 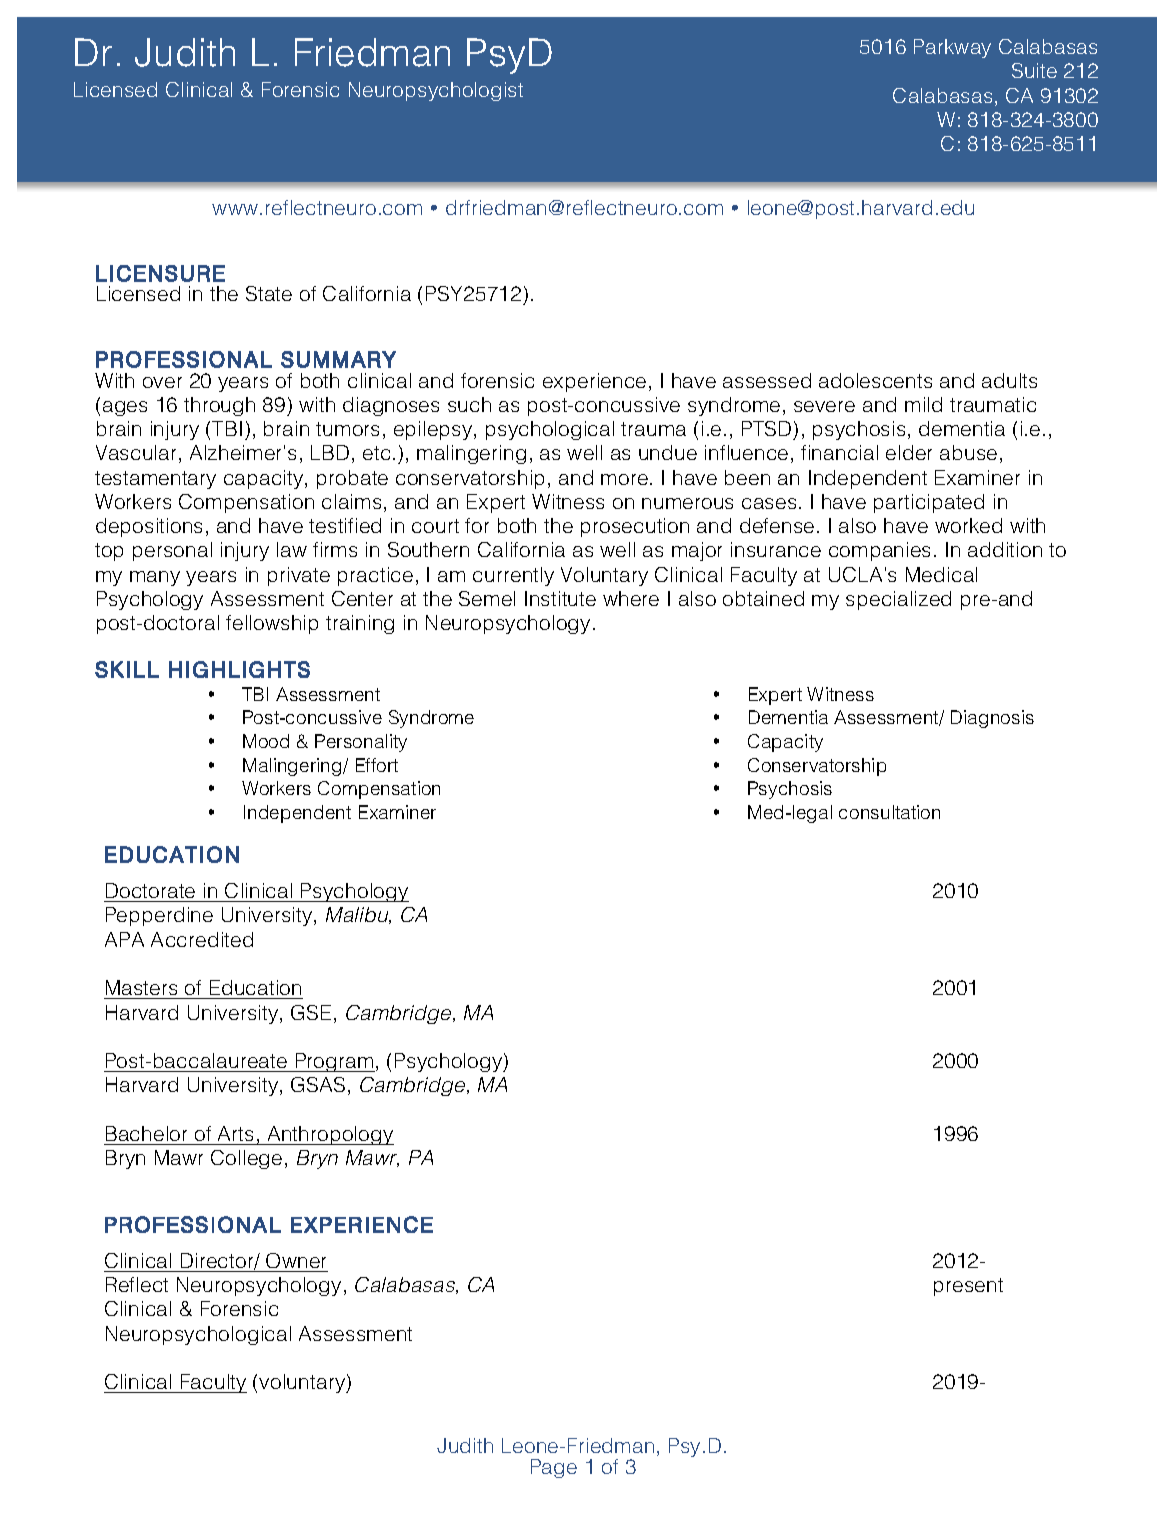 What do you see at coordinates (968, 1287) in the screenshot?
I see `present` at bounding box center [968, 1287].
